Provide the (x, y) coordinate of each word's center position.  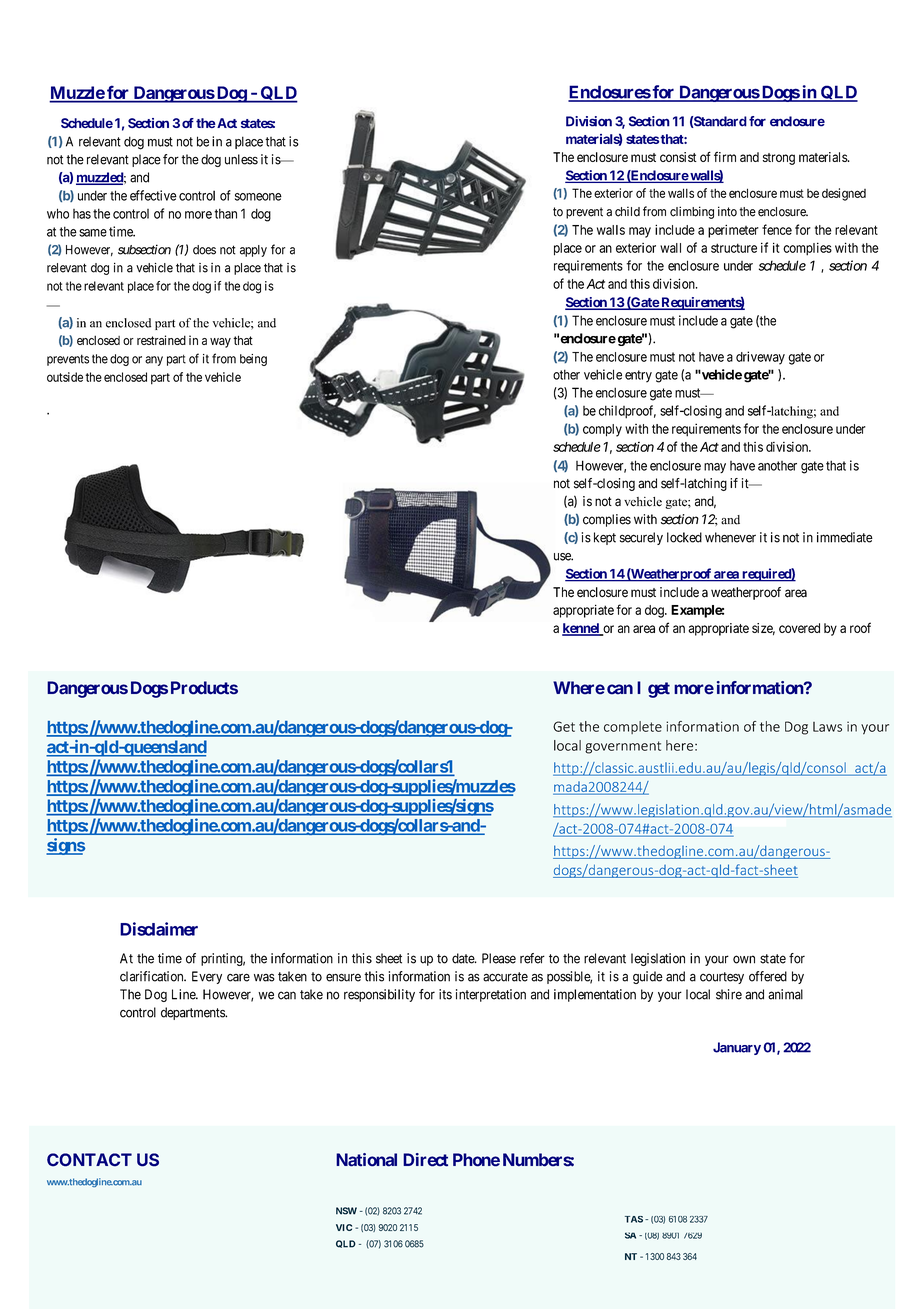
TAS (634, 1219)
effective (153, 195)
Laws (827, 727)
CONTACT (89, 1160)
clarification (153, 976)
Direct (425, 1160)
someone (258, 197)
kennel (582, 629)
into (727, 211)
